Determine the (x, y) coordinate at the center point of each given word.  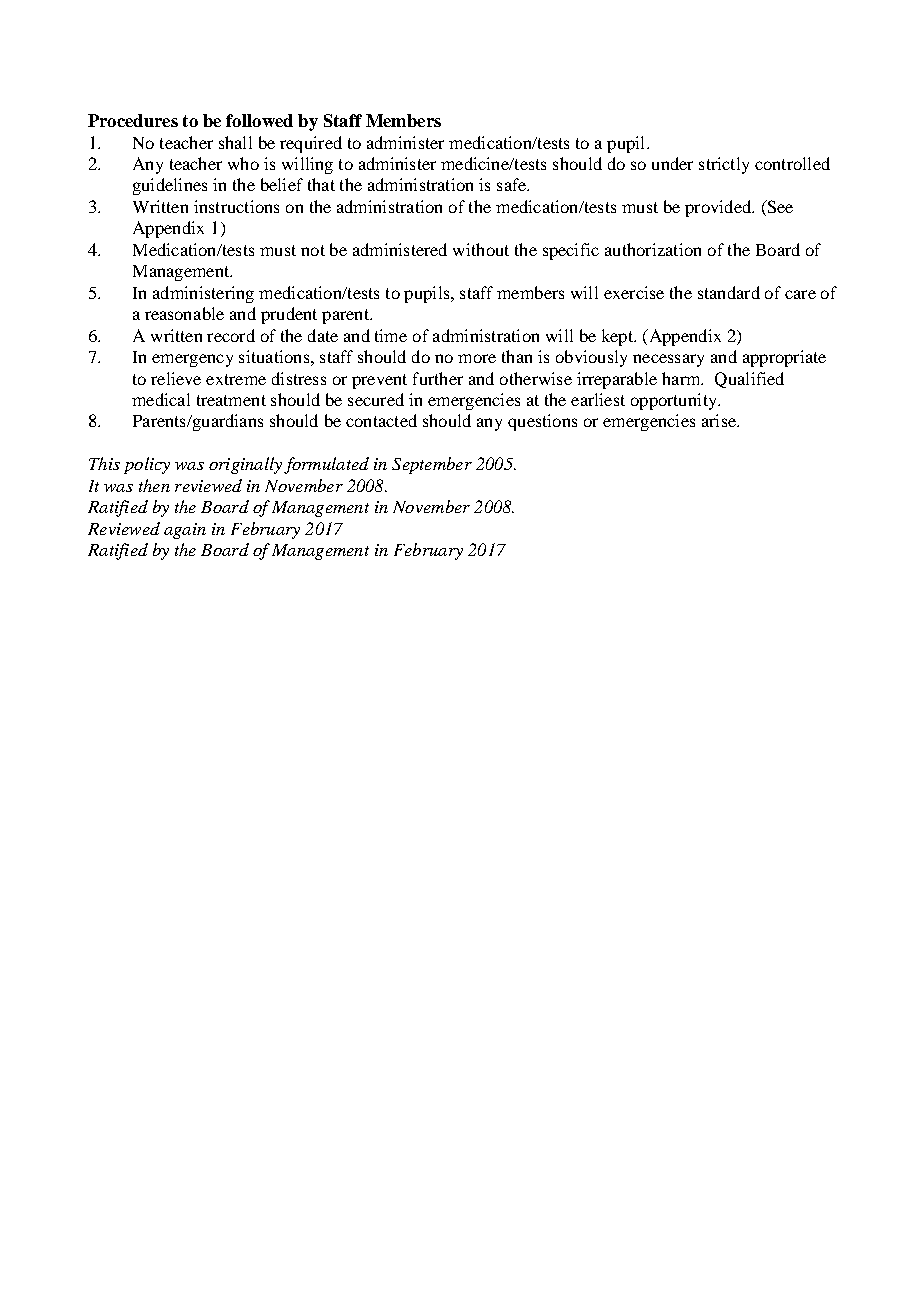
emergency (192, 360)
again (185, 531)
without (481, 249)
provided (719, 208)
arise (720, 420)
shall (235, 142)
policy (147, 465)
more (477, 358)
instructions (236, 206)
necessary (668, 360)
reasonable (184, 313)
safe (512, 184)
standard (729, 292)
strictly (724, 165)
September (432, 465)
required (311, 144)
